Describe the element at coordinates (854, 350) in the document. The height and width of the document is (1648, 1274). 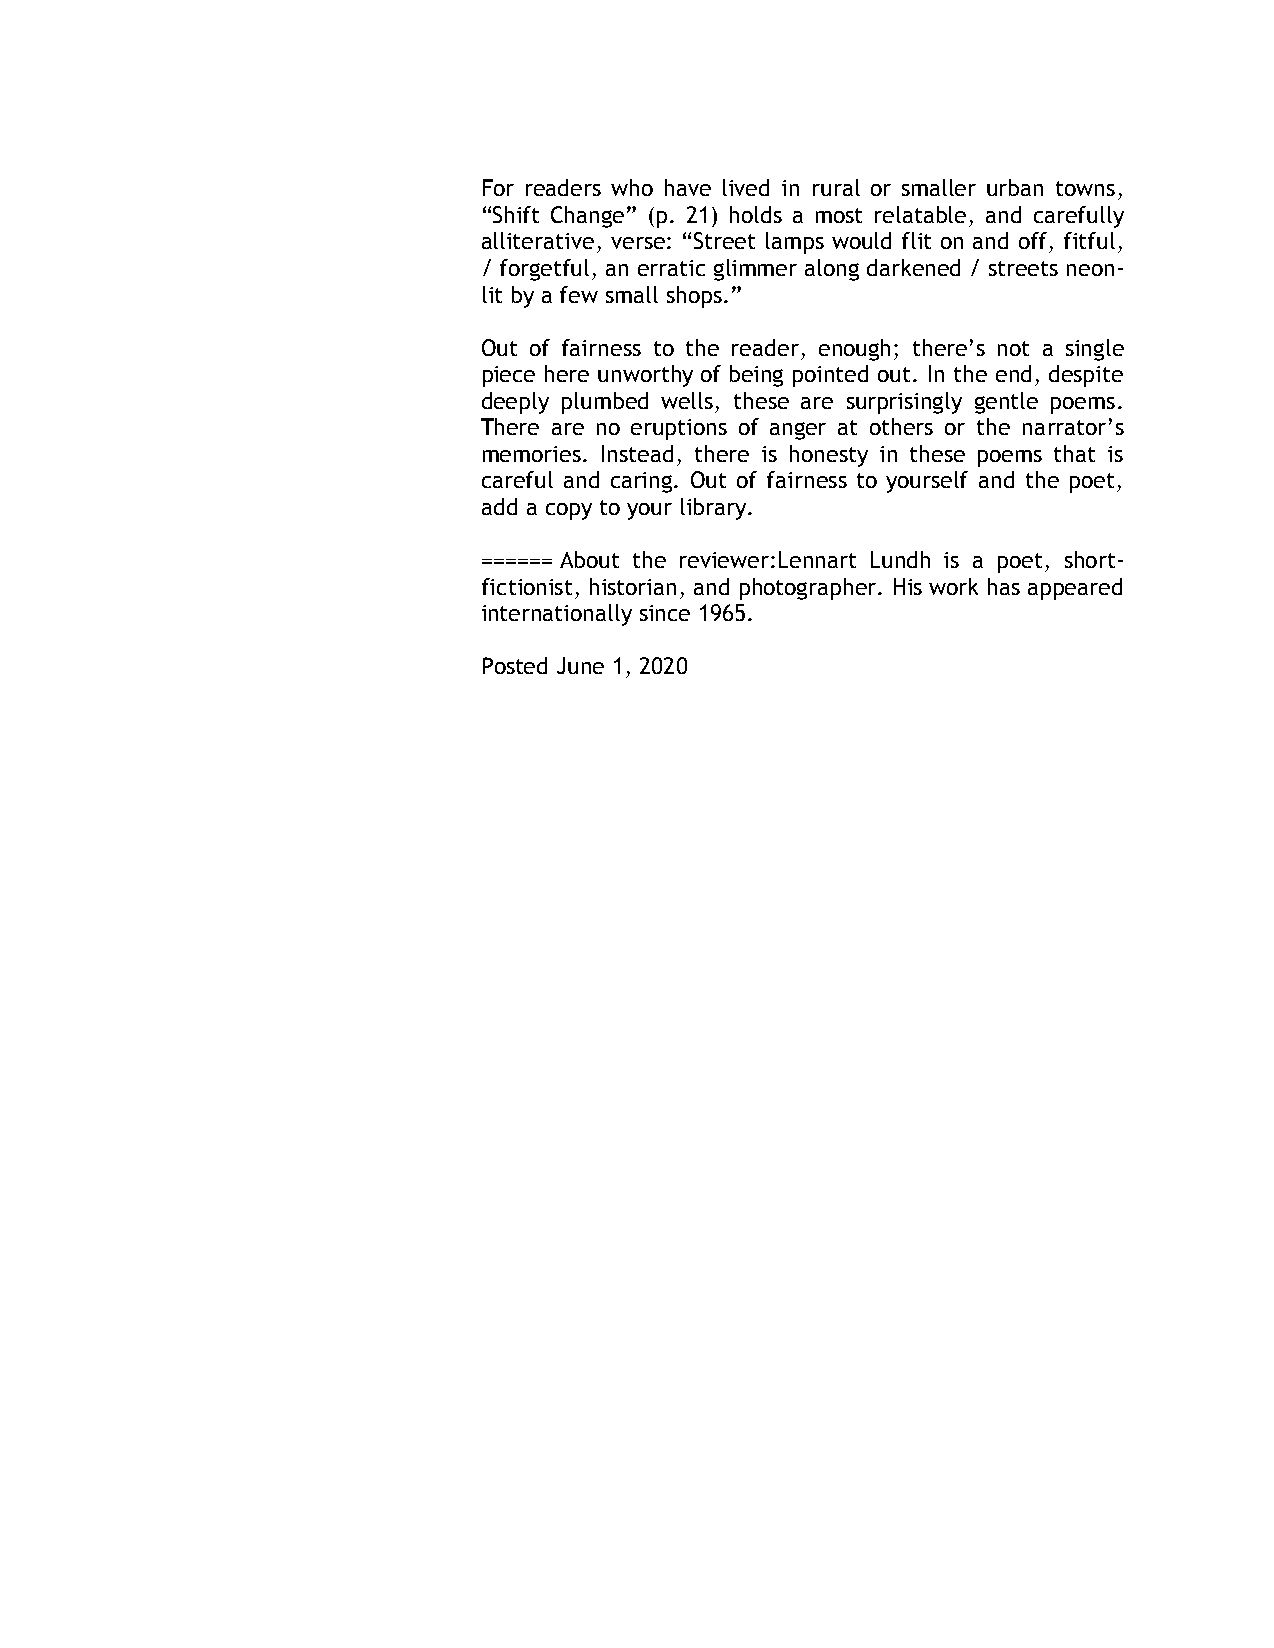
I see `enough` at that location.
